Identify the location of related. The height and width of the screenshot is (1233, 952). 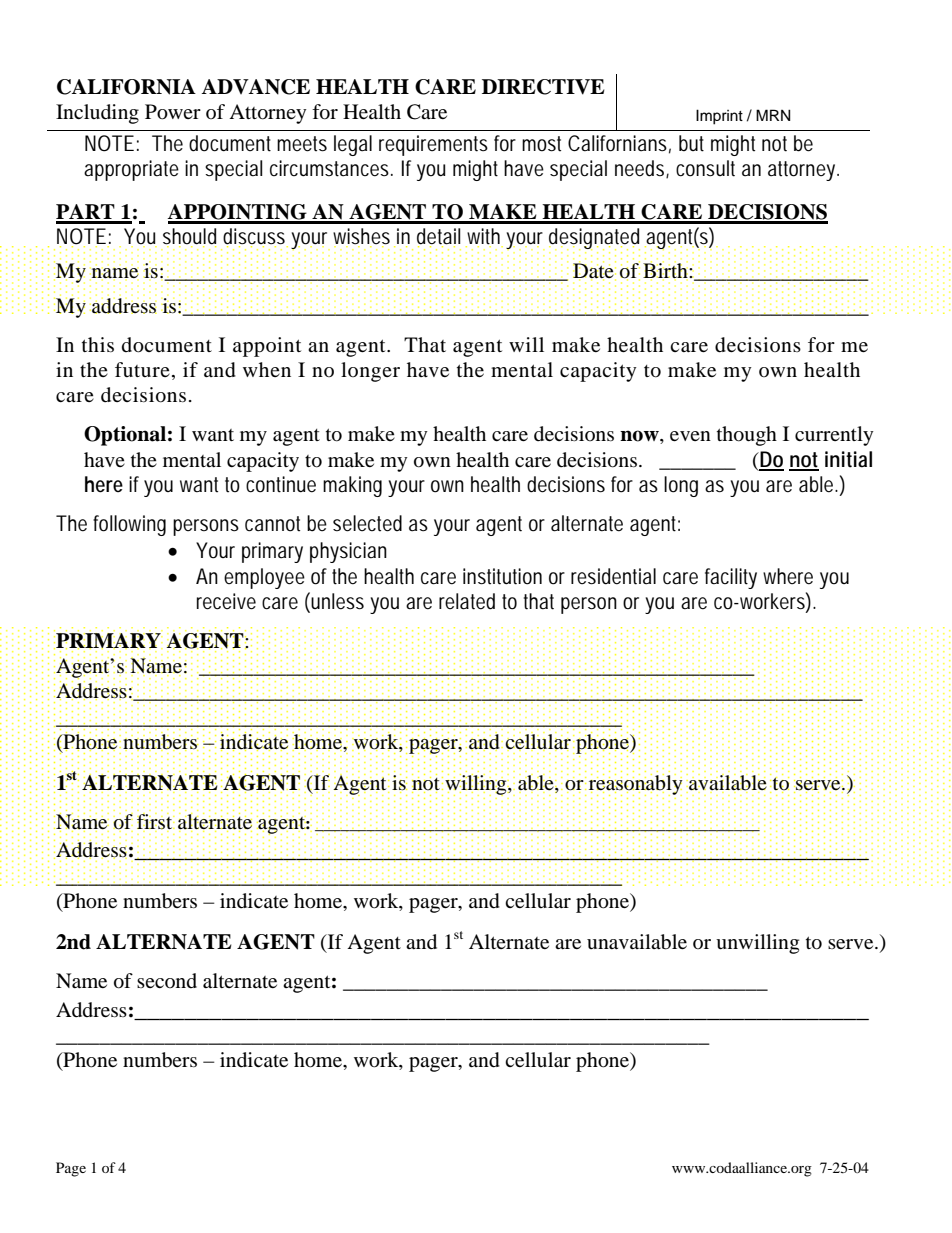
(467, 601).
